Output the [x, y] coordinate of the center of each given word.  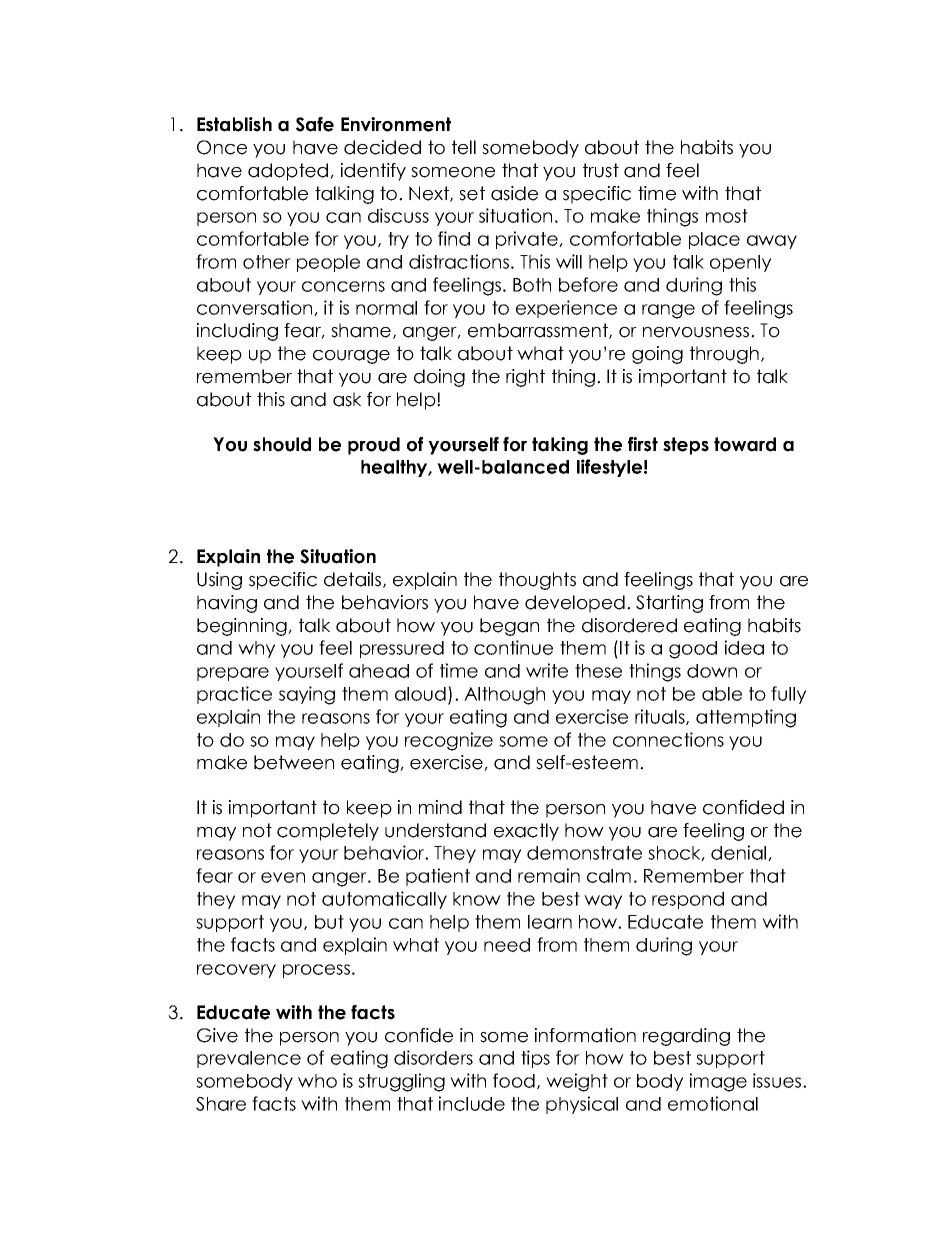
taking [560, 446]
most [727, 216]
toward [745, 444]
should [282, 444]
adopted [289, 172]
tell [464, 147]
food [514, 1080]
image [718, 1082]
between [294, 762]
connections [668, 739]
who [317, 1081]
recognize [449, 741]
